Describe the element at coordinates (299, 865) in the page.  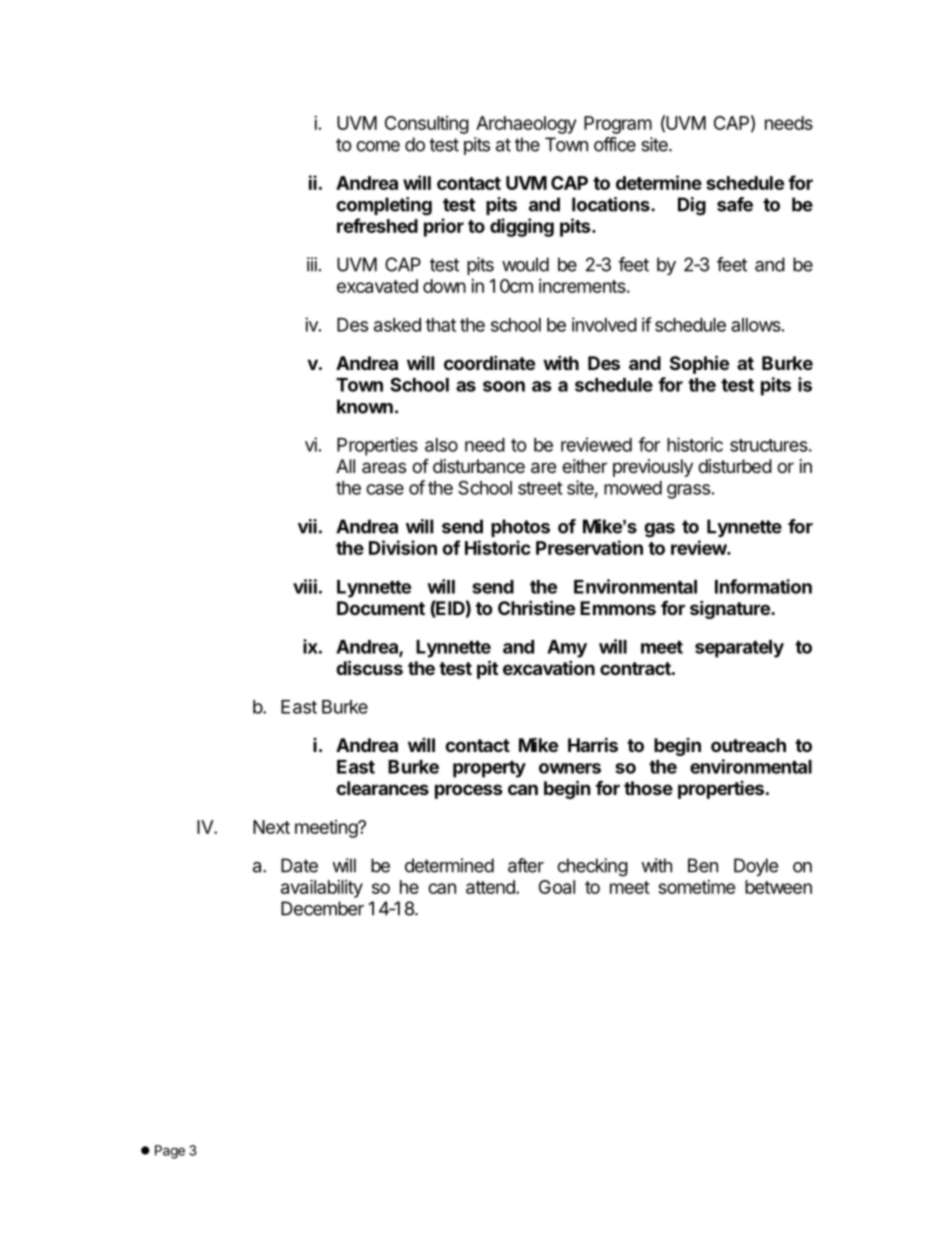
I see `Date` at that location.
